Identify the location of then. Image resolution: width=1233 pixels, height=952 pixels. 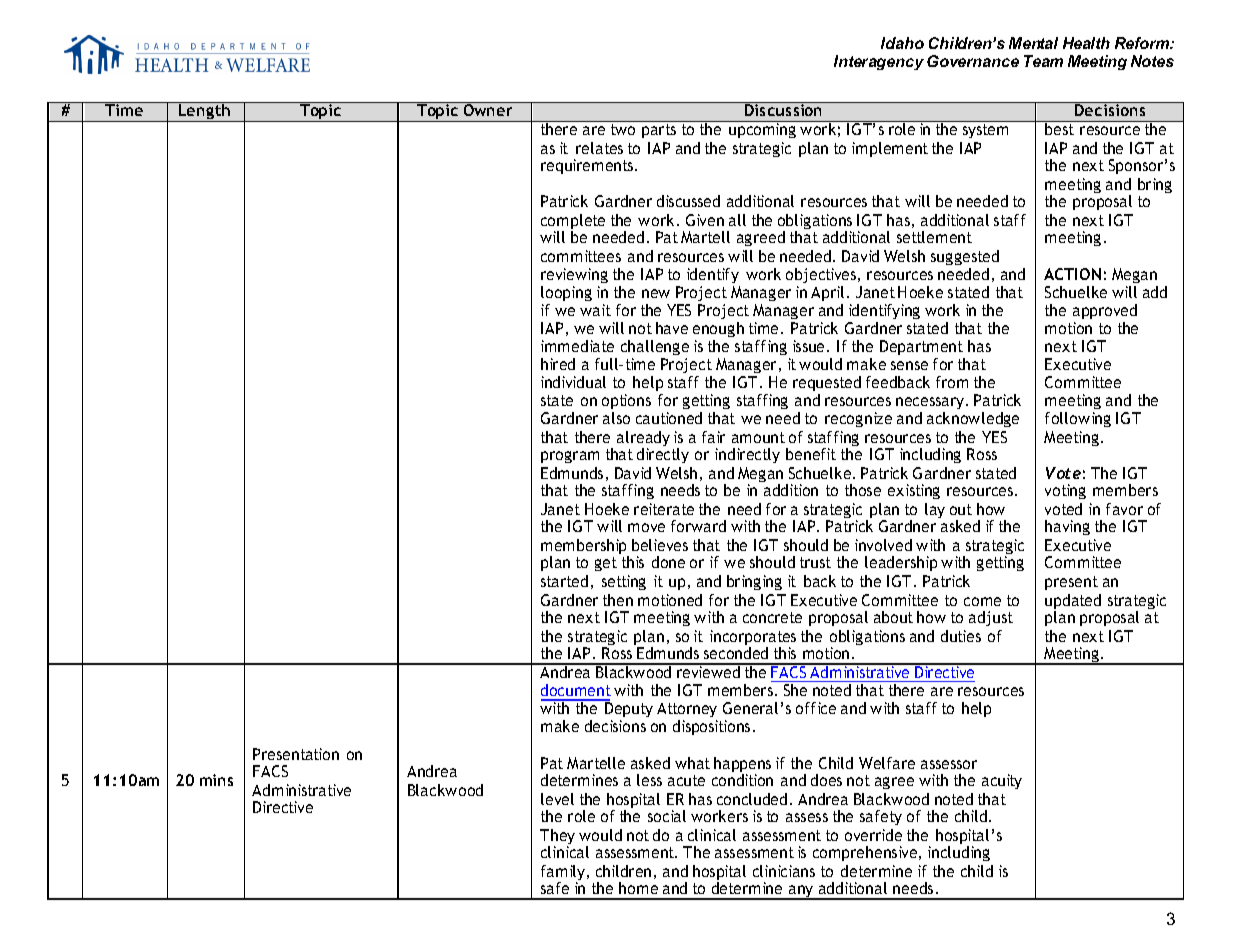
(618, 600).
